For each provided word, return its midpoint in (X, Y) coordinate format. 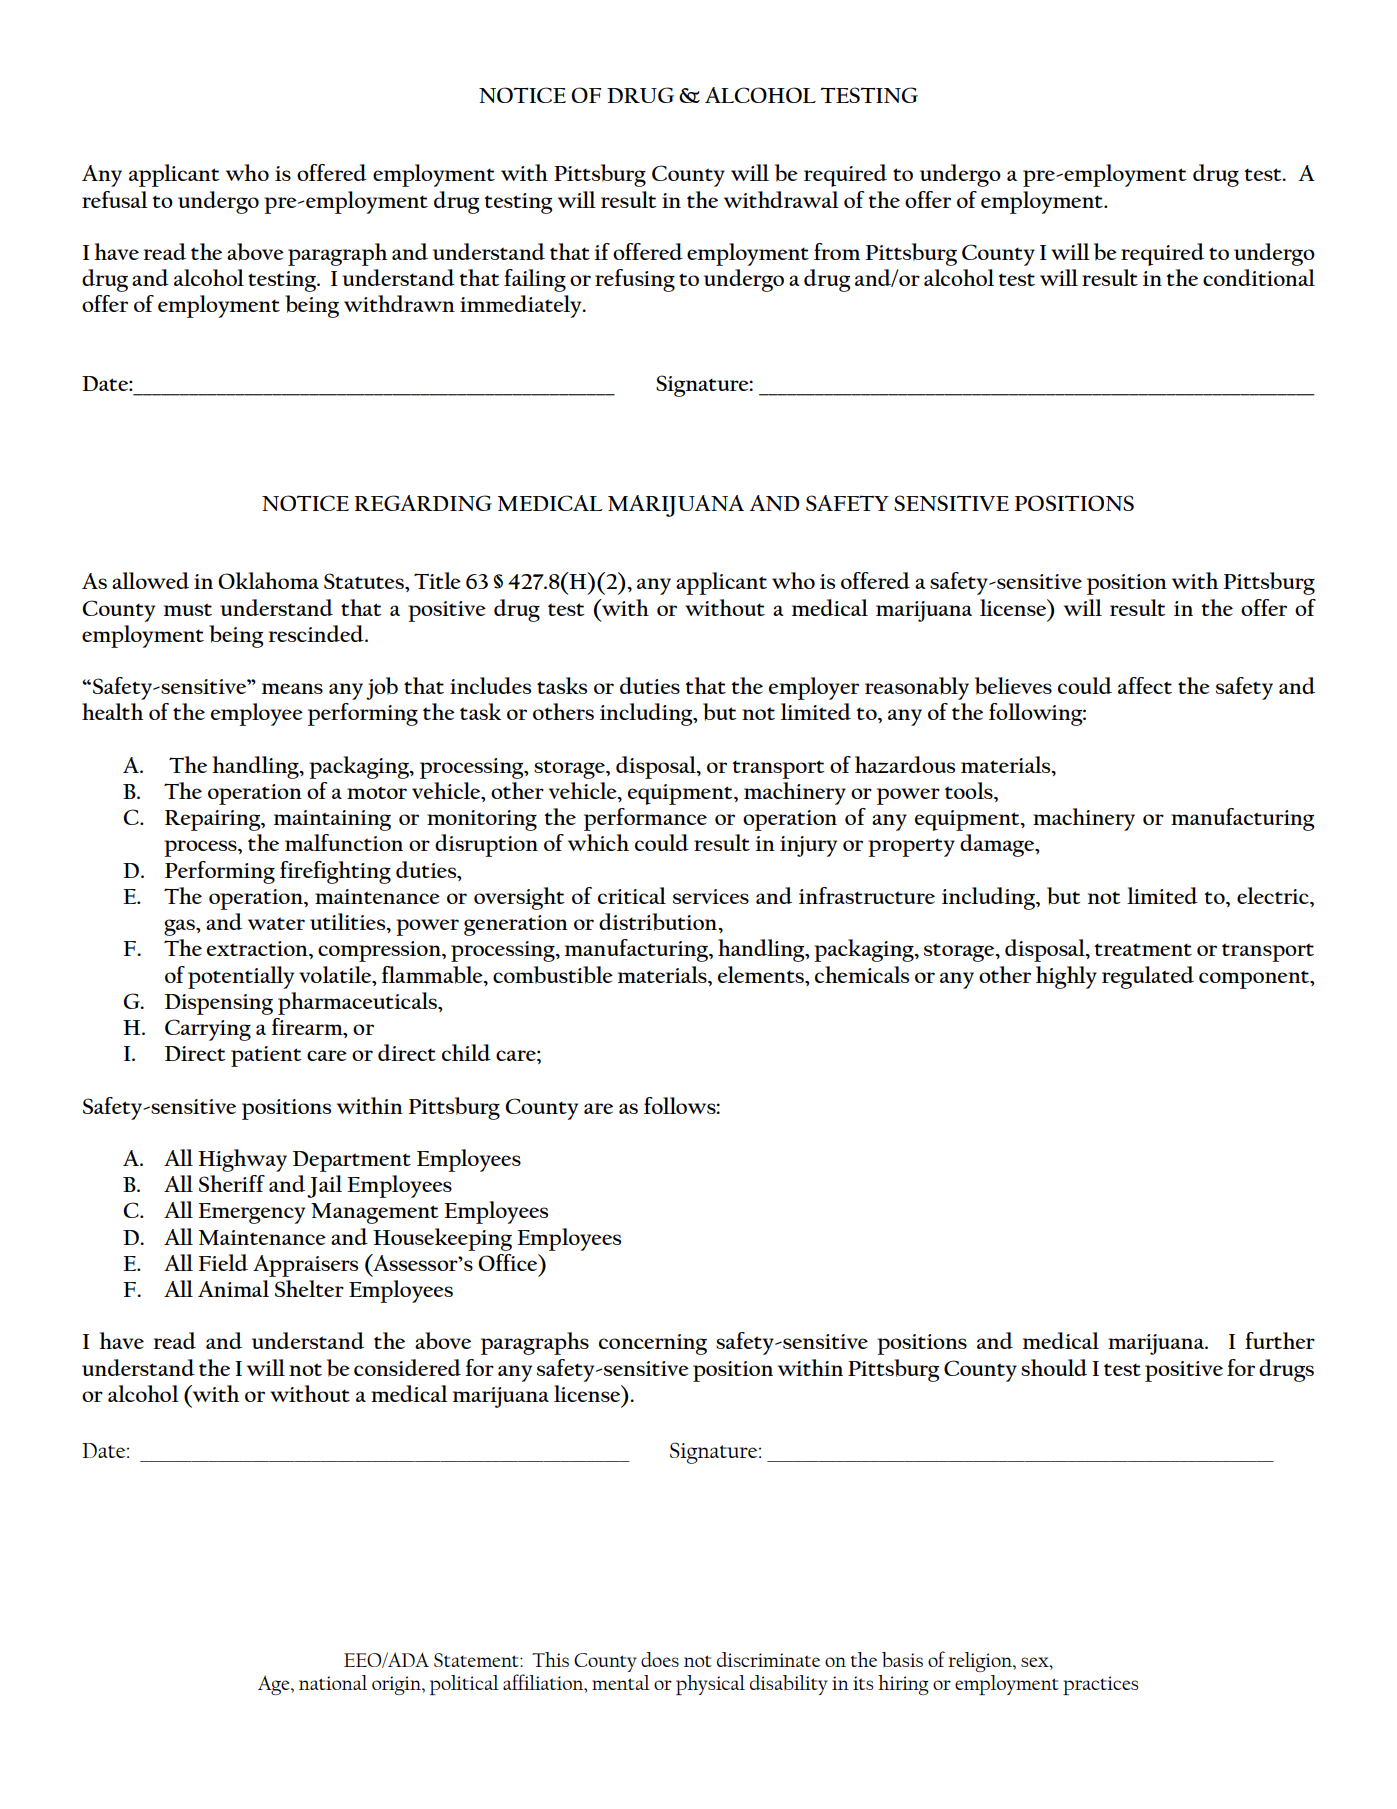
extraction (258, 948)
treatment (1143, 949)
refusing (635, 280)
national (333, 1682)
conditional (1259, 277)
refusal (115, 199)
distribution (659, 922)
